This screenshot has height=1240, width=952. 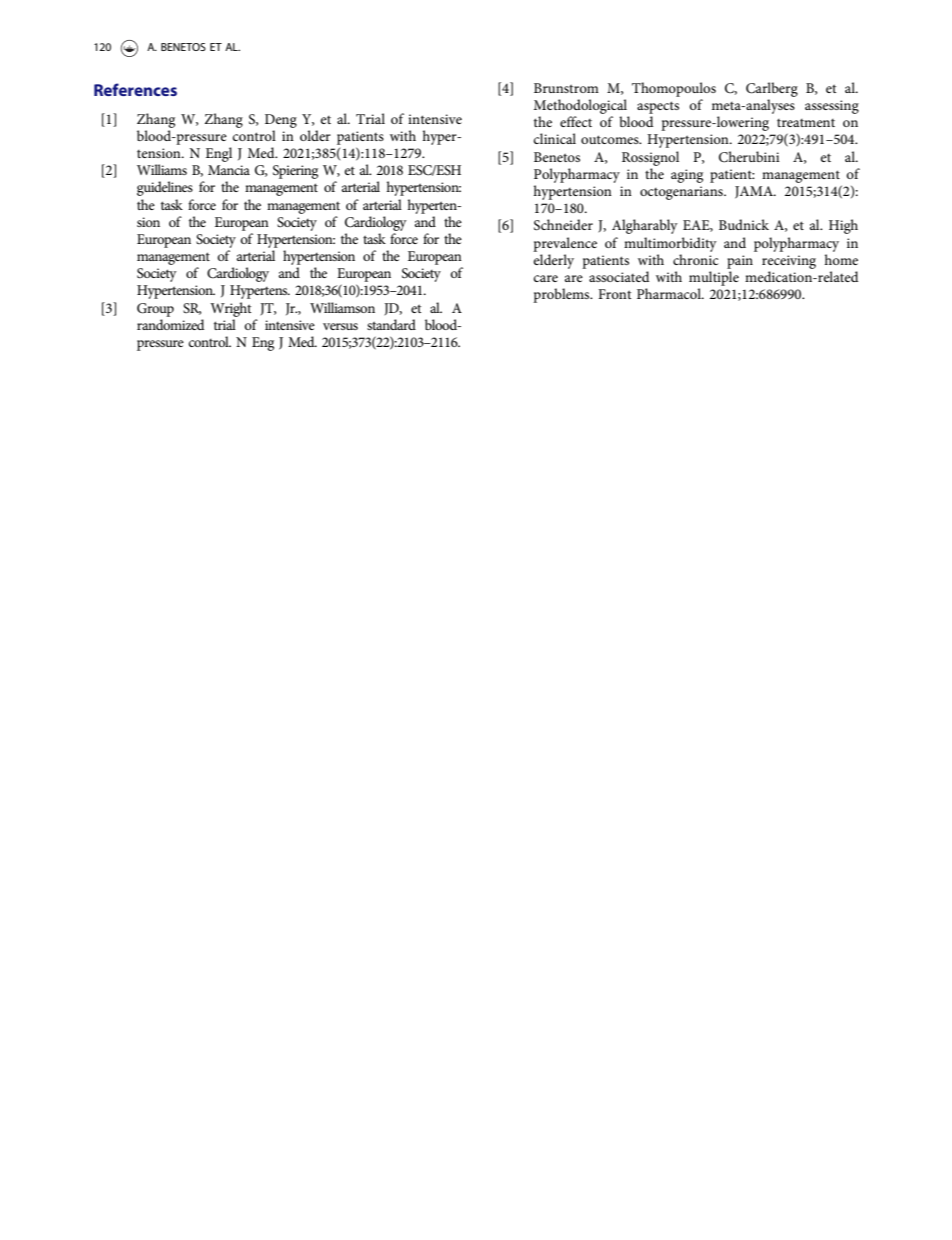 I want to click on Engl, so click(x=219, y=154).
